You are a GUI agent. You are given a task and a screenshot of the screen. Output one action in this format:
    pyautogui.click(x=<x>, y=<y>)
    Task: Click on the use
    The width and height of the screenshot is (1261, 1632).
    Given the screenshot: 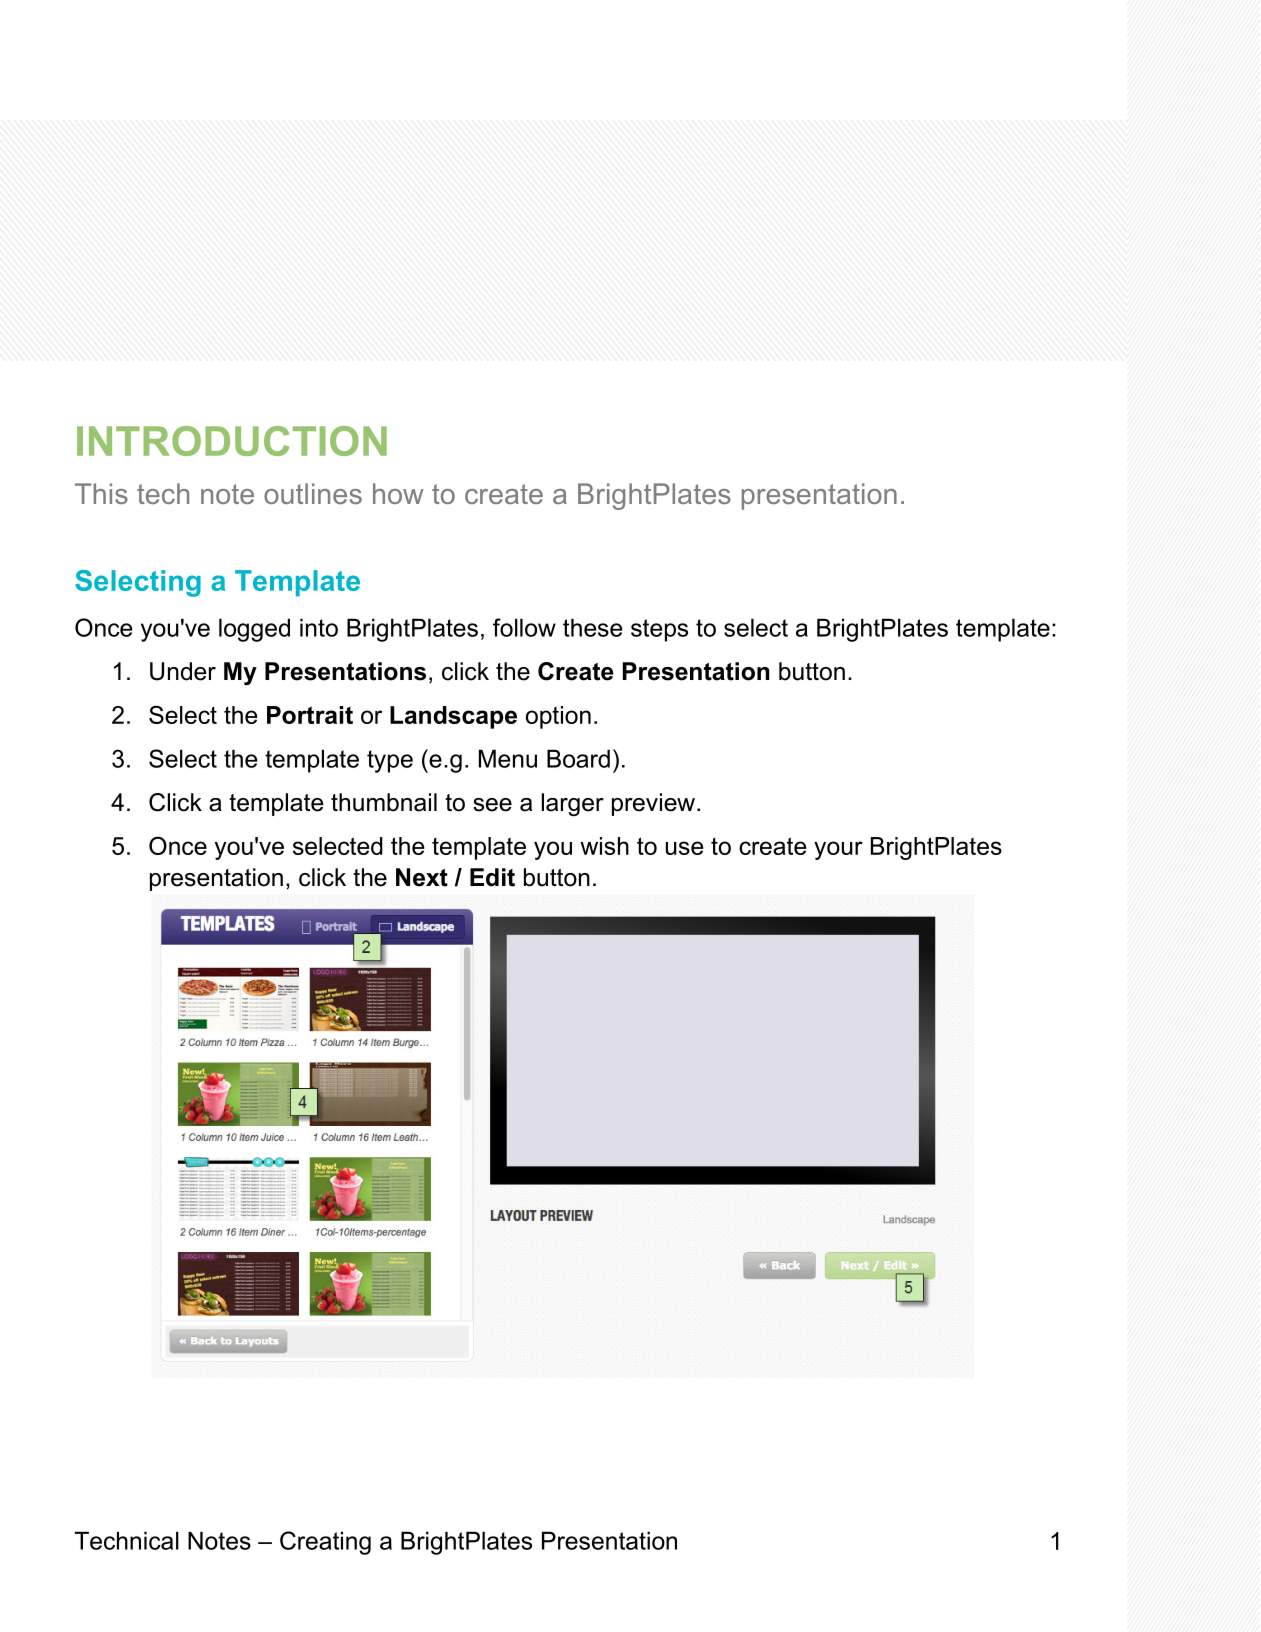 What is the action you would take?
    pyautogui.click(x=684, y=848)
